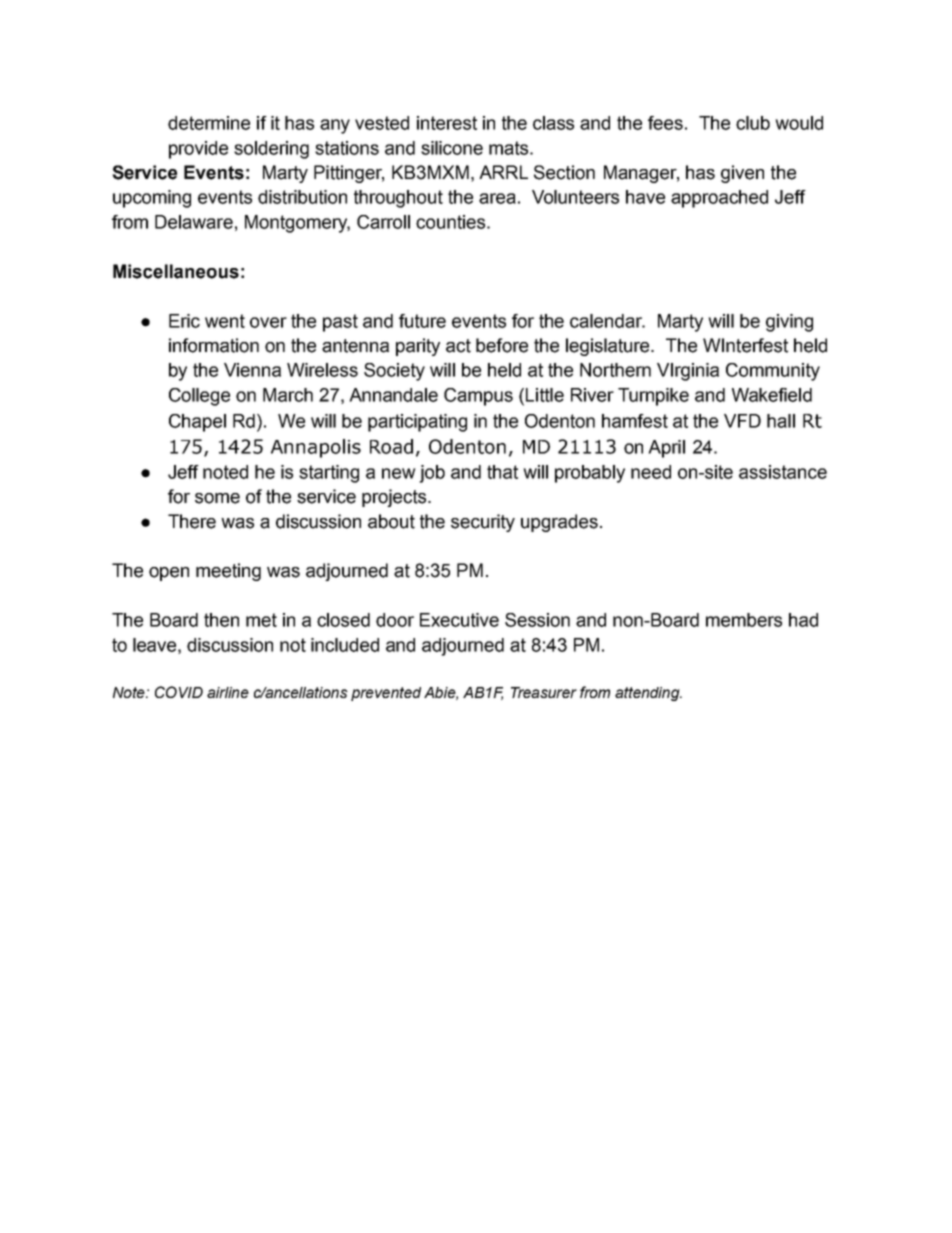 Image resolution: width=952 pixels, height=1233 pixels. Describe the element at coordinates (452, 148) in the screenshot. I see `silicone` at that location.
